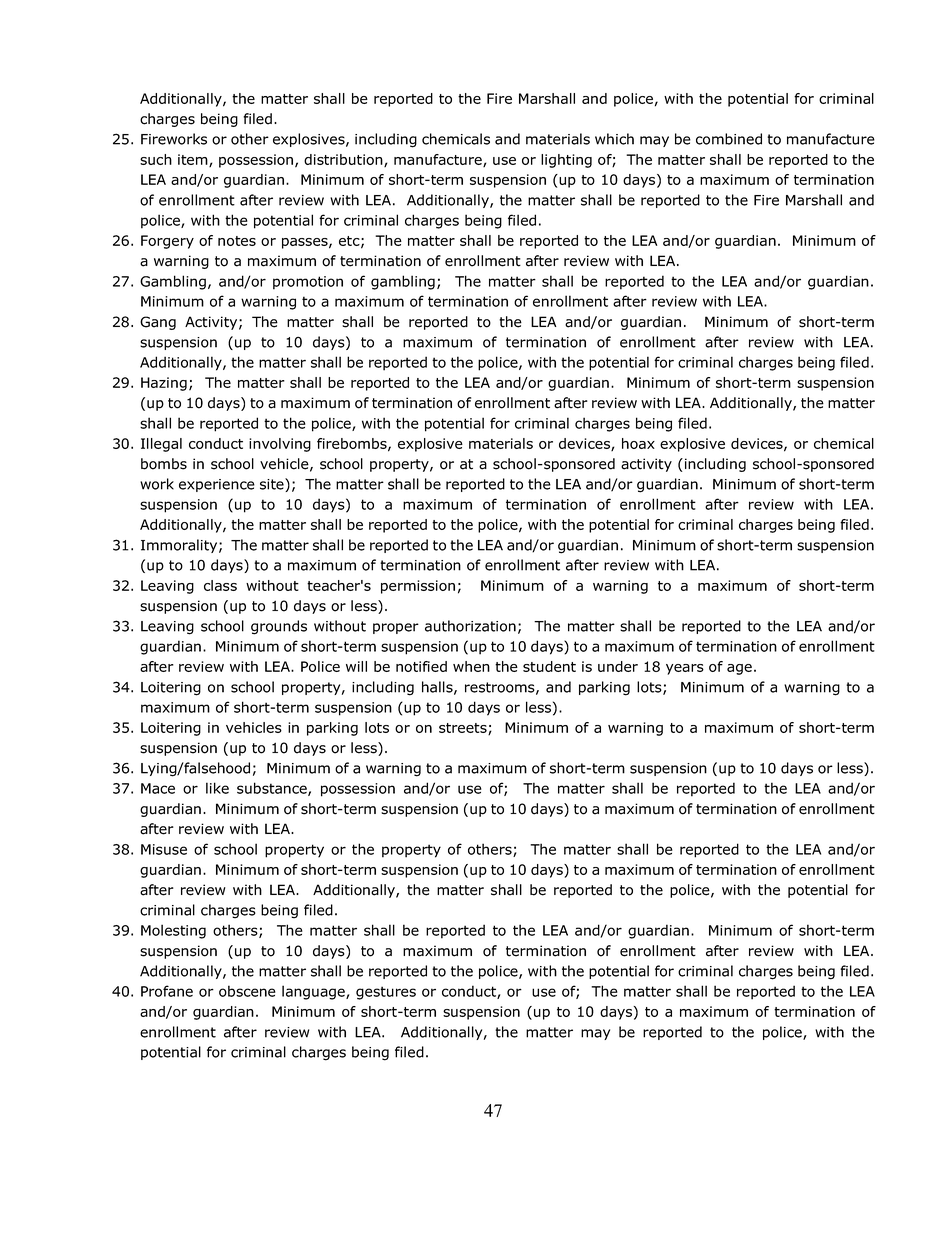 This screenshot has height=1233, width=952. What do you see at coordinates (247, 991) in the screenshot?
I see `obscene` at bounding box center [247, 991].
